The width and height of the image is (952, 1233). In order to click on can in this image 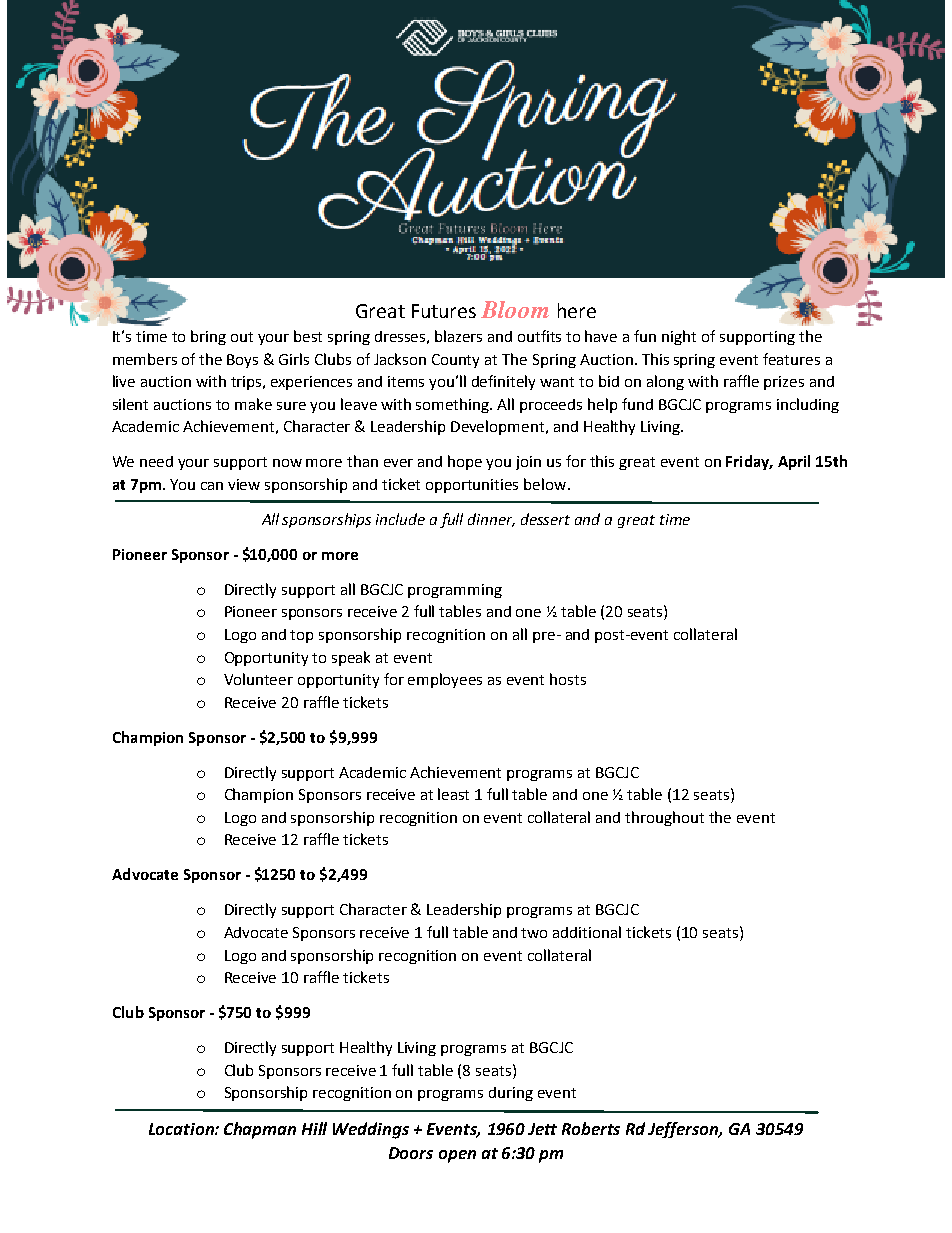, I will do `click(212, 486)`.
